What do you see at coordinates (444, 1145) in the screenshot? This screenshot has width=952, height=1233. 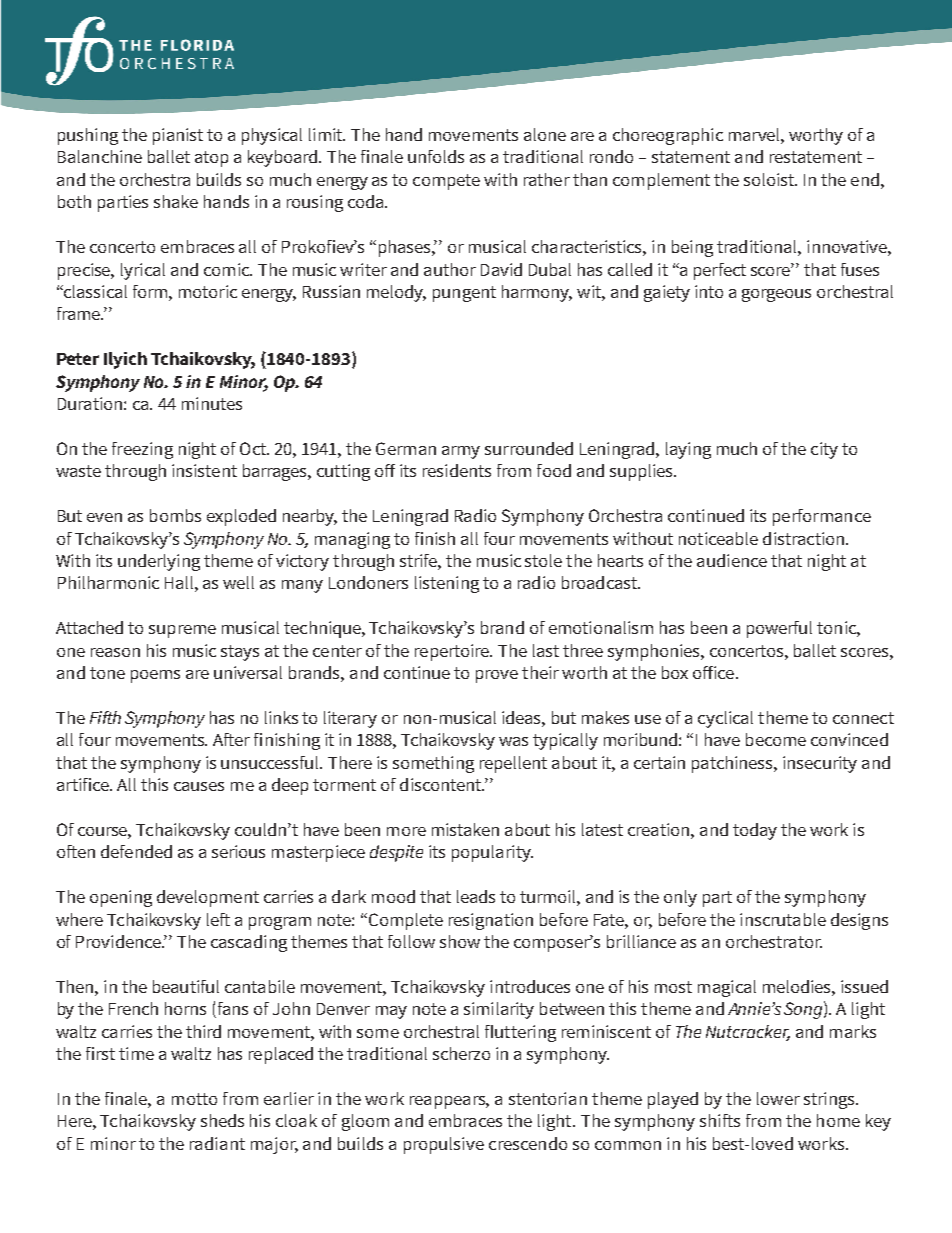 I see `propulsive` at bounding box center [444, 1145].
